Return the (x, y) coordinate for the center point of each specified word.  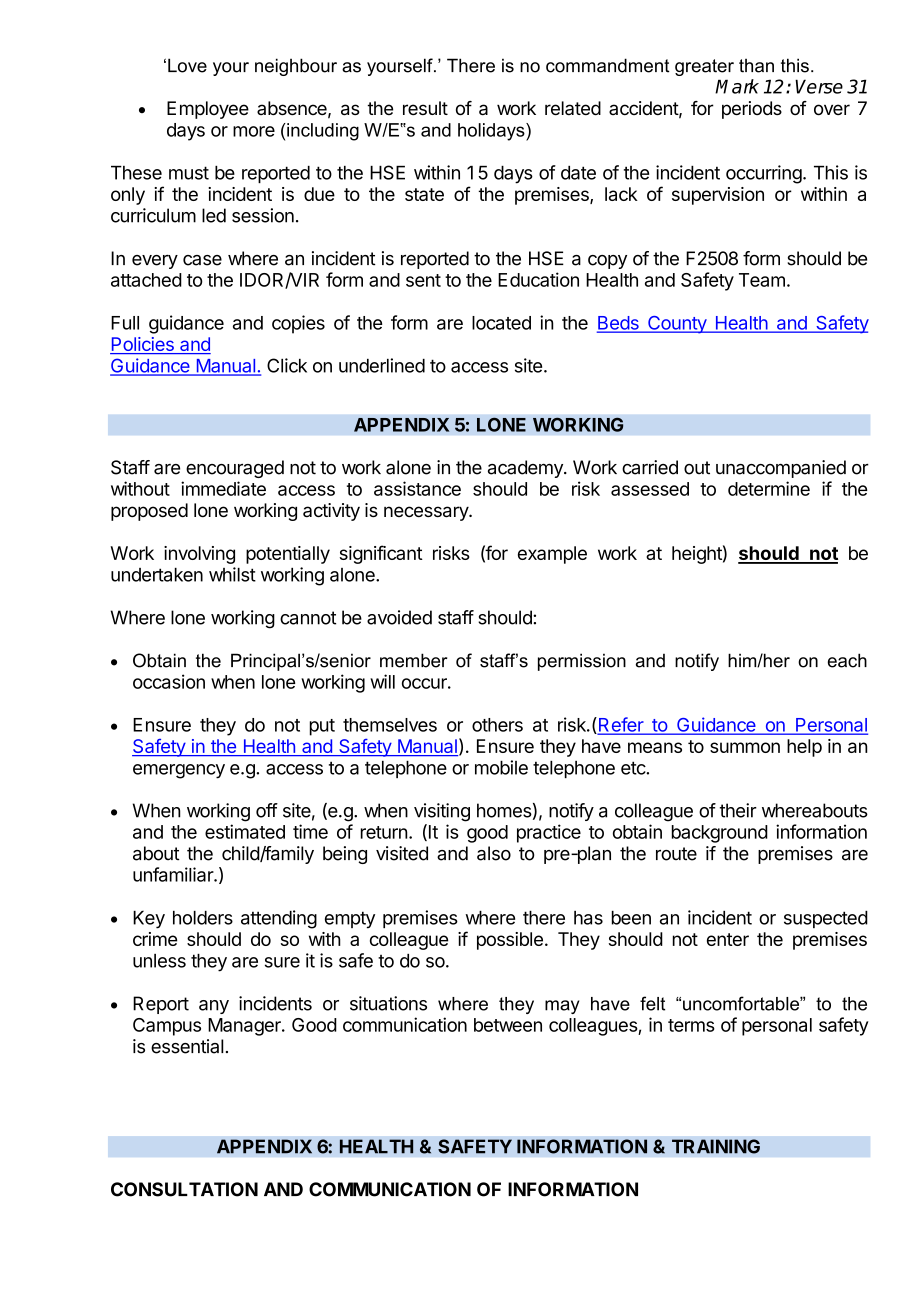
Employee (208, 110)
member (413, 660)
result (425, 108)
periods (752, 110)
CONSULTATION (184, 1189)
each (847, 660)
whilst (232, 574)
